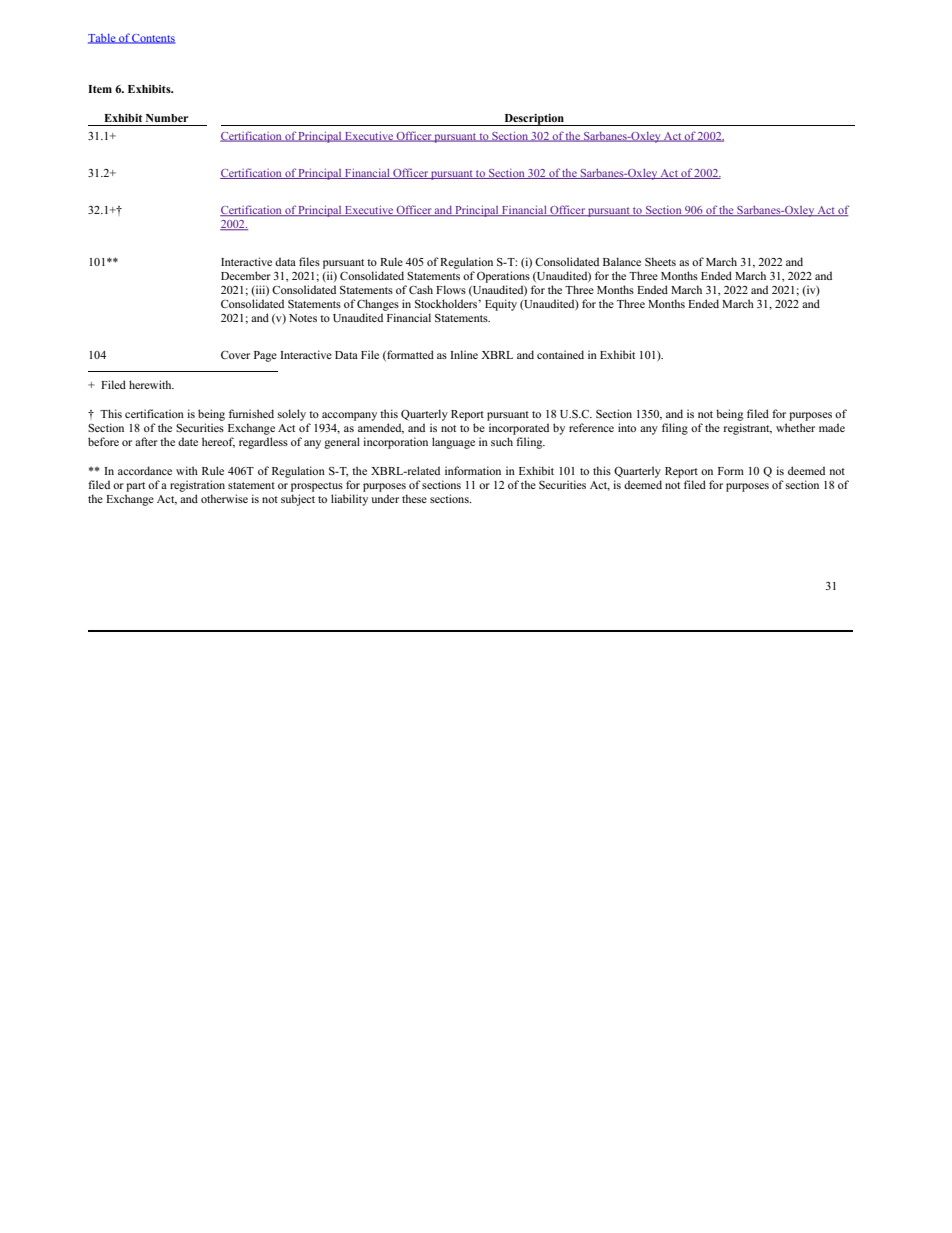  What do you see at coordinates (534, 120) in the document?
I see `Description` at bounding box center [534, 120].
